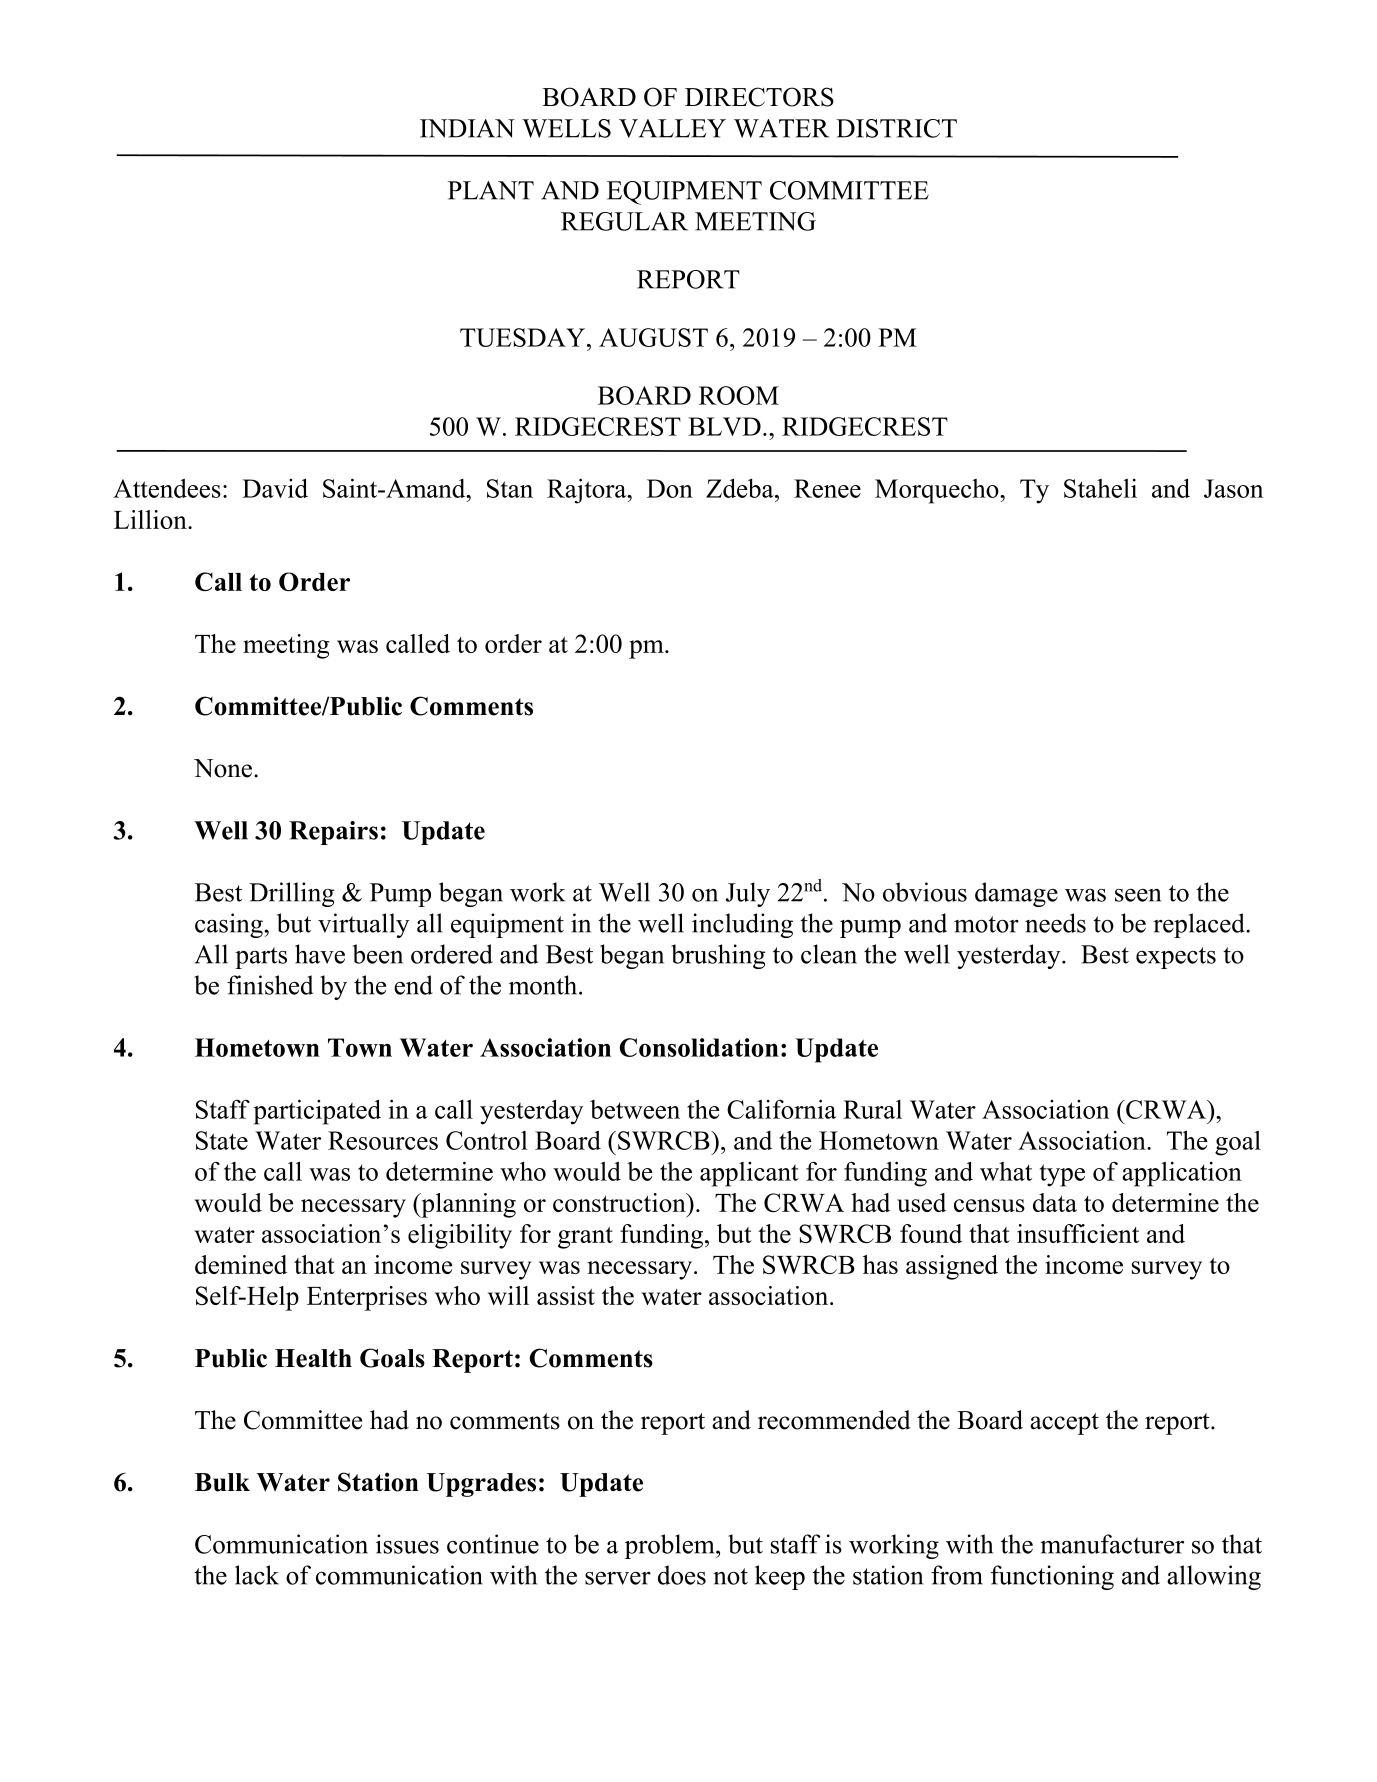 This document has width=1377, height=1782. I want to click on INDIAN, so click(467, 128).
